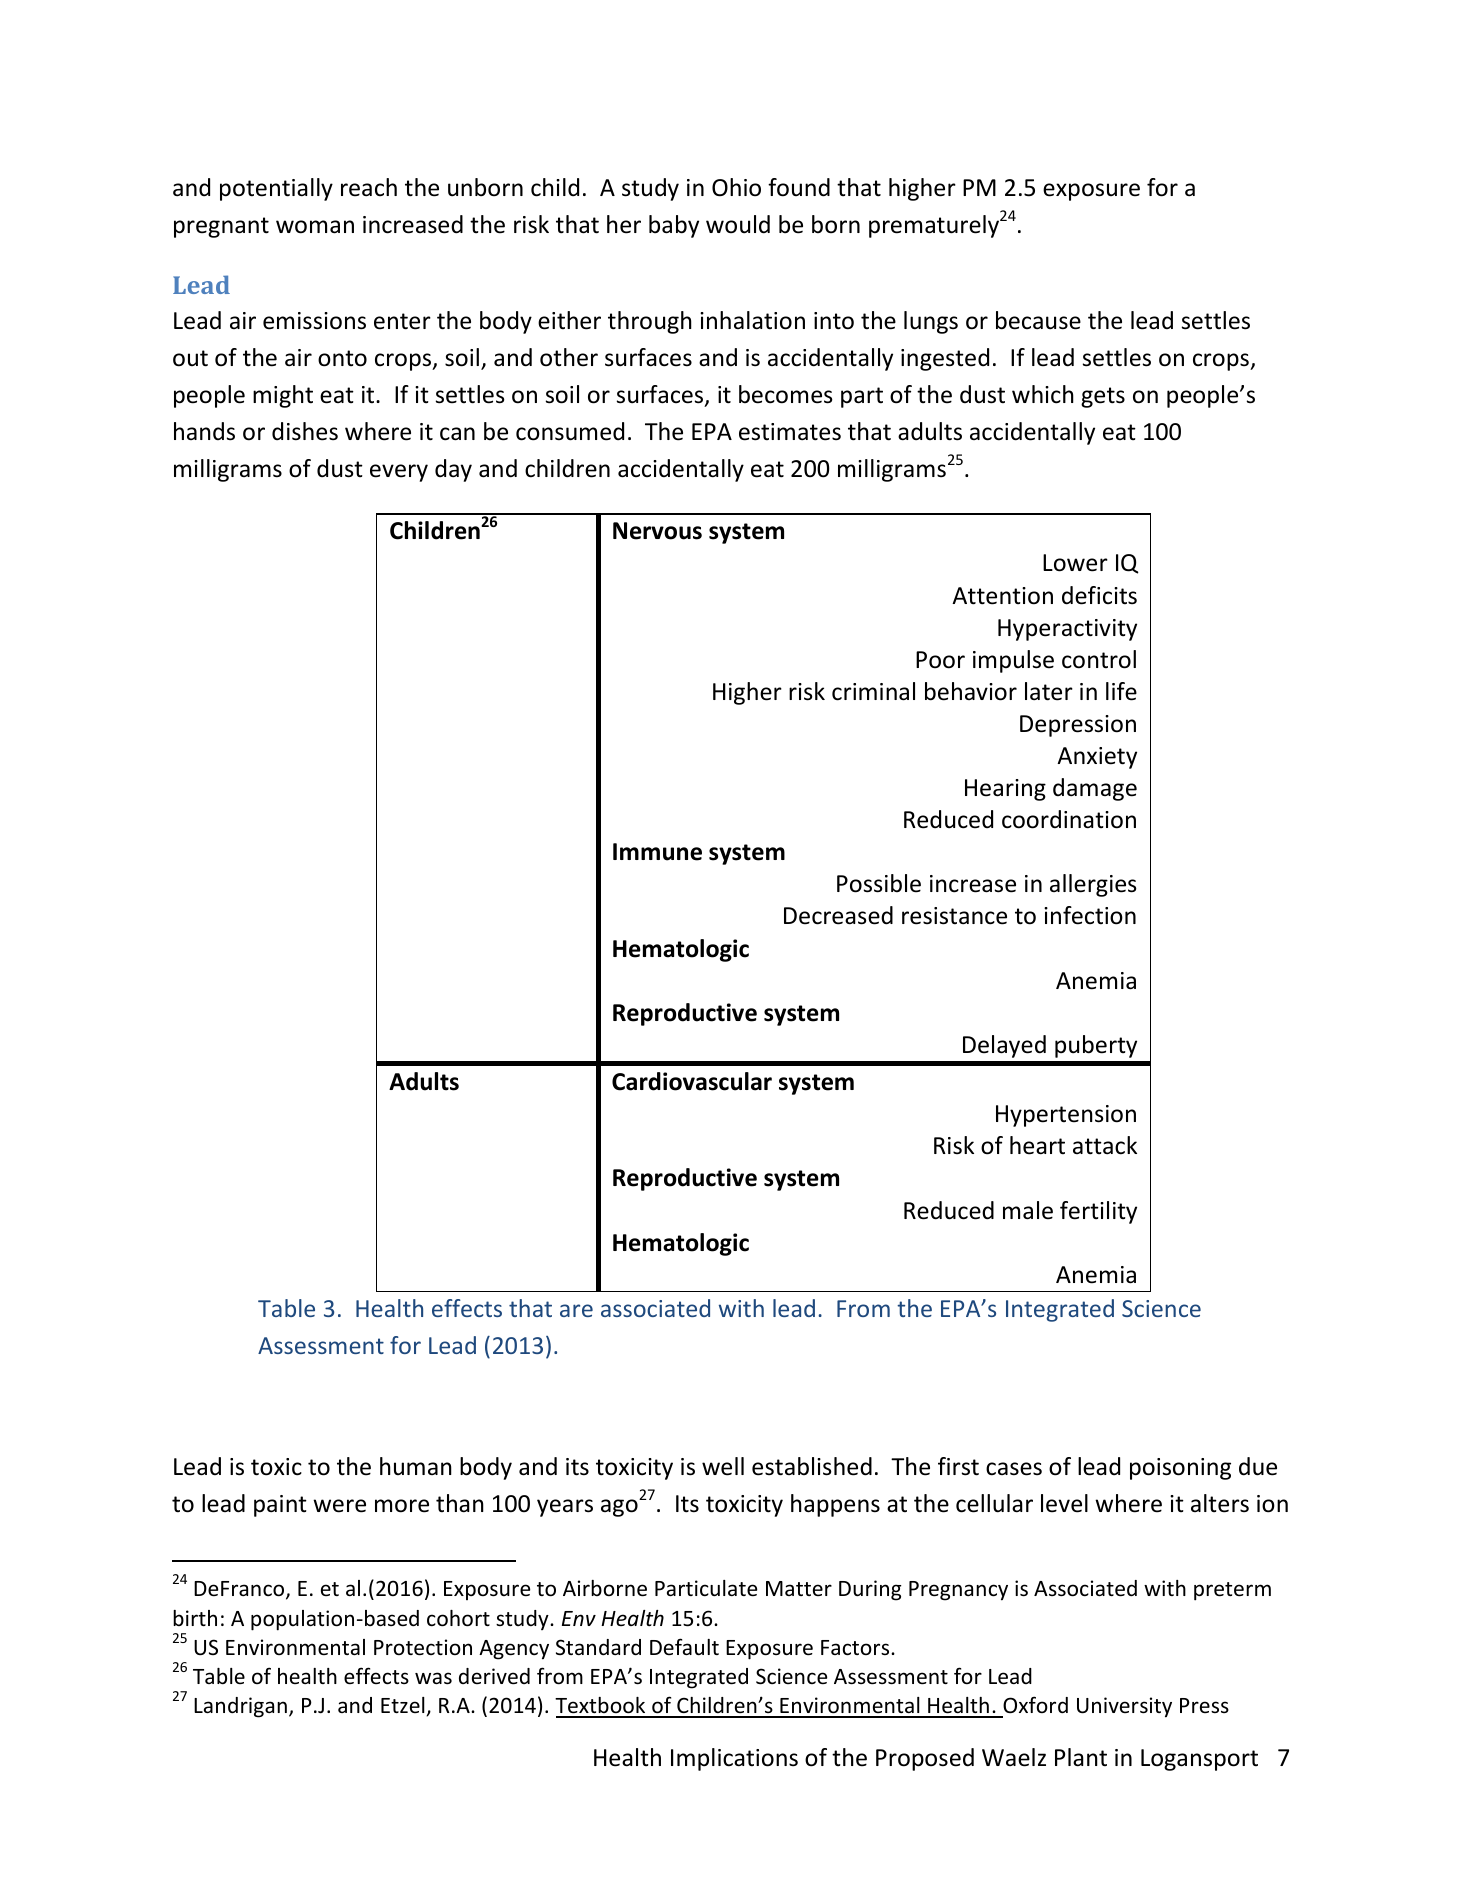  Describe the element at coordinates (433, 1678) in the screenshot. I see `was` at that location.
